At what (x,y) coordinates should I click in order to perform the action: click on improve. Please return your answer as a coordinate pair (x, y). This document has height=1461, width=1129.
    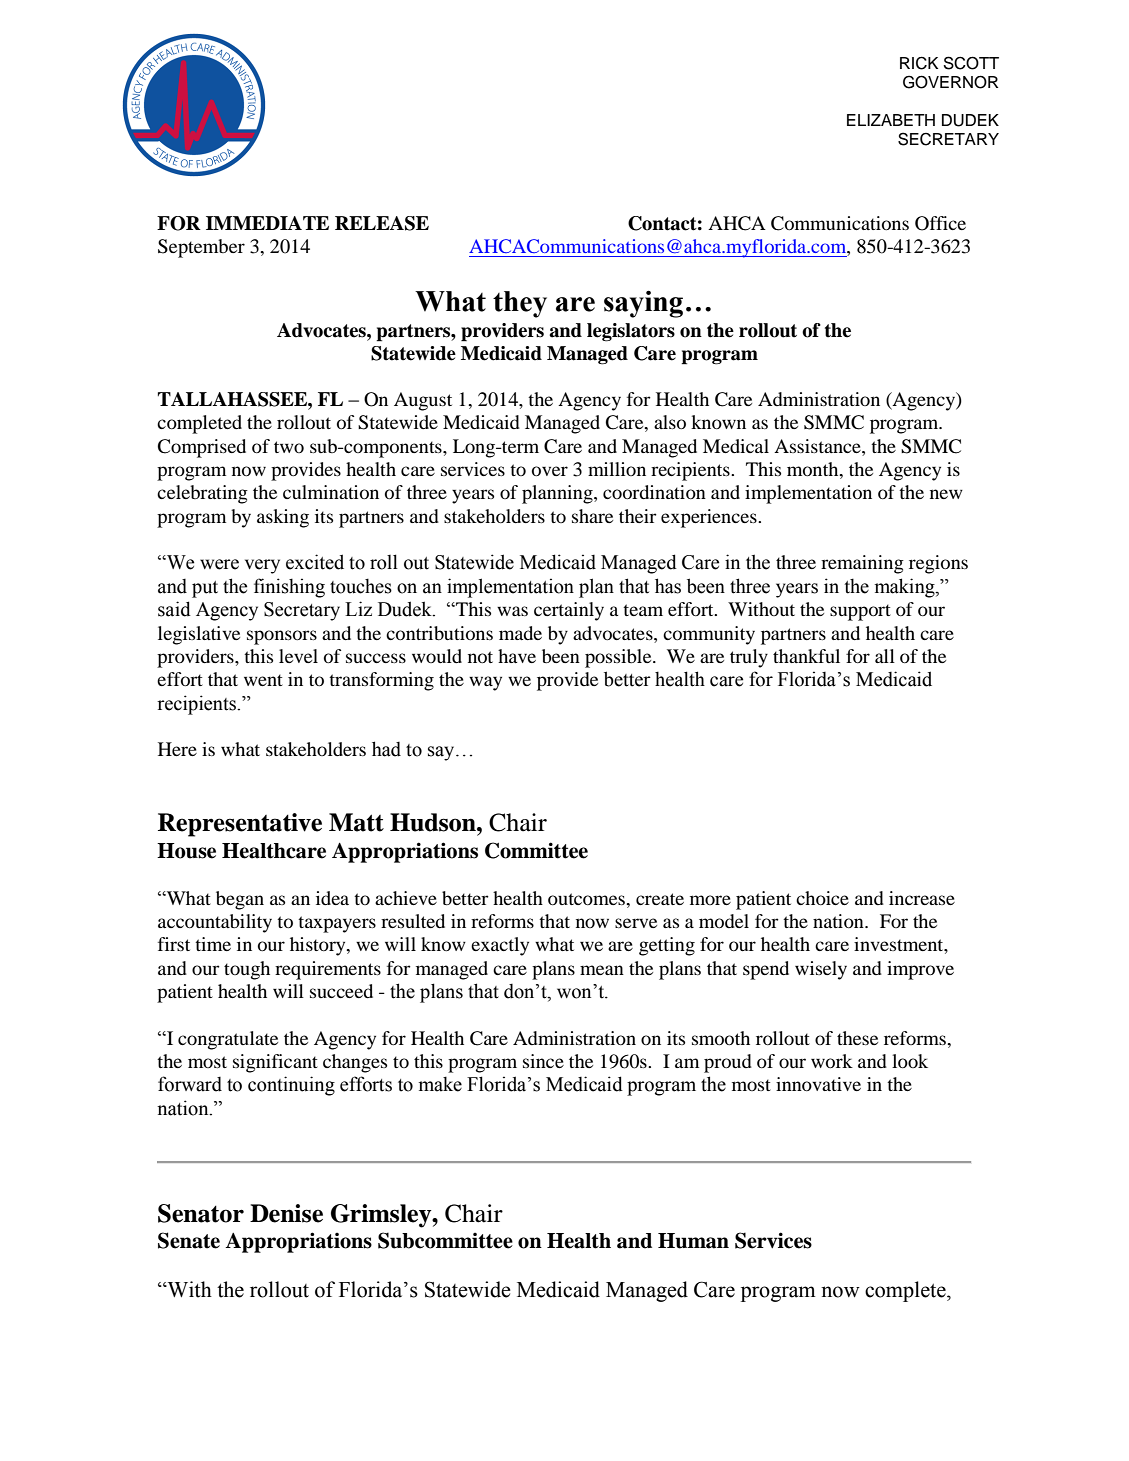
    Looking at the image, I should click on (920, 970).
